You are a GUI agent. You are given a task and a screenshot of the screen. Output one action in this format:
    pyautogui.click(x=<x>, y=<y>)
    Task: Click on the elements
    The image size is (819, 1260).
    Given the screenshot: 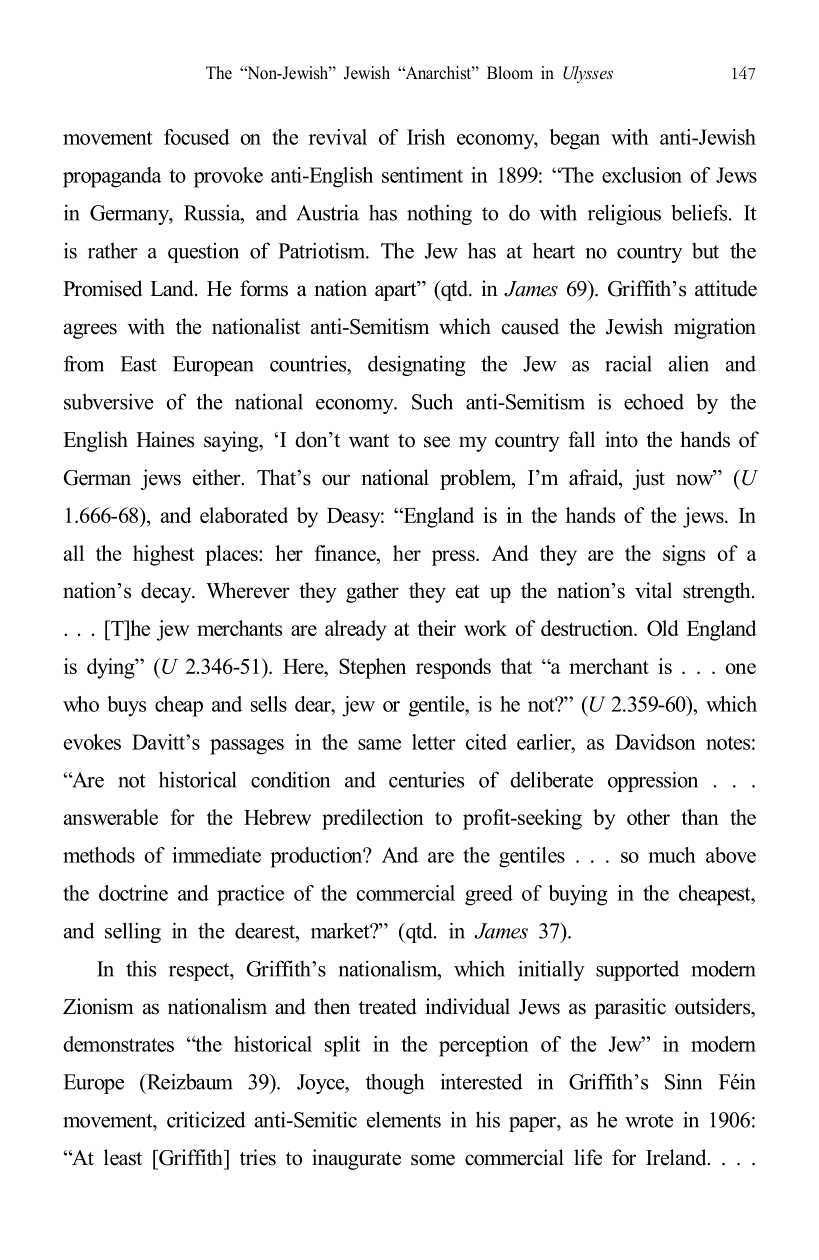 What is the action you would take?
    pyautogui.click(x=404, y=1119)
